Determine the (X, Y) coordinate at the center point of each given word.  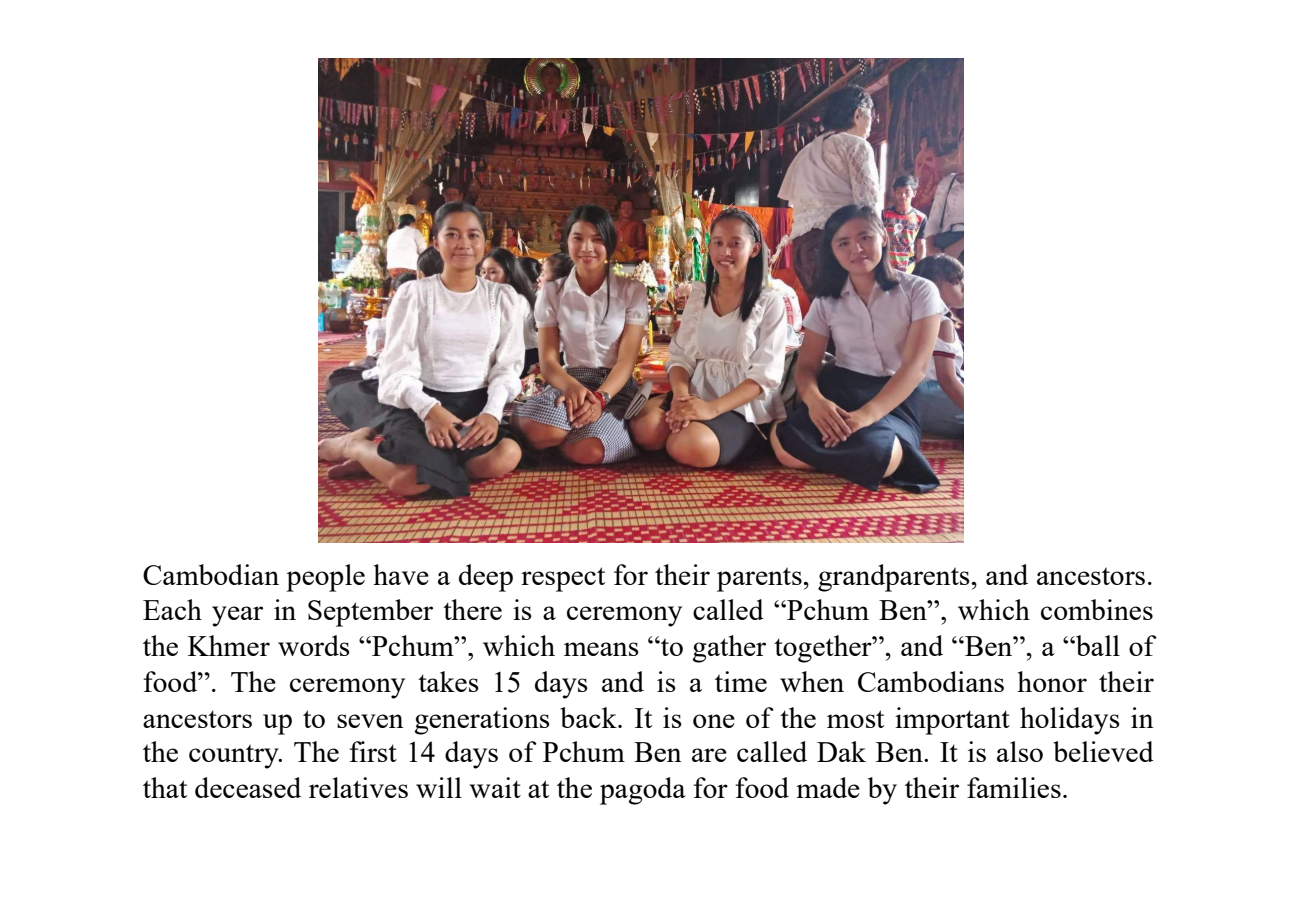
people (325, 578)
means (601, 649)
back (589, 717)
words (314, 645)
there (472, 609)
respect (563, 579)
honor (1052, 681)
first (373, 751)
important (952, 721)
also (1020, 751)
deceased (248, 787)
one (714, 721)
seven (370, 721)
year (237, 616)
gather (729, 649)
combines (1097, 609)
